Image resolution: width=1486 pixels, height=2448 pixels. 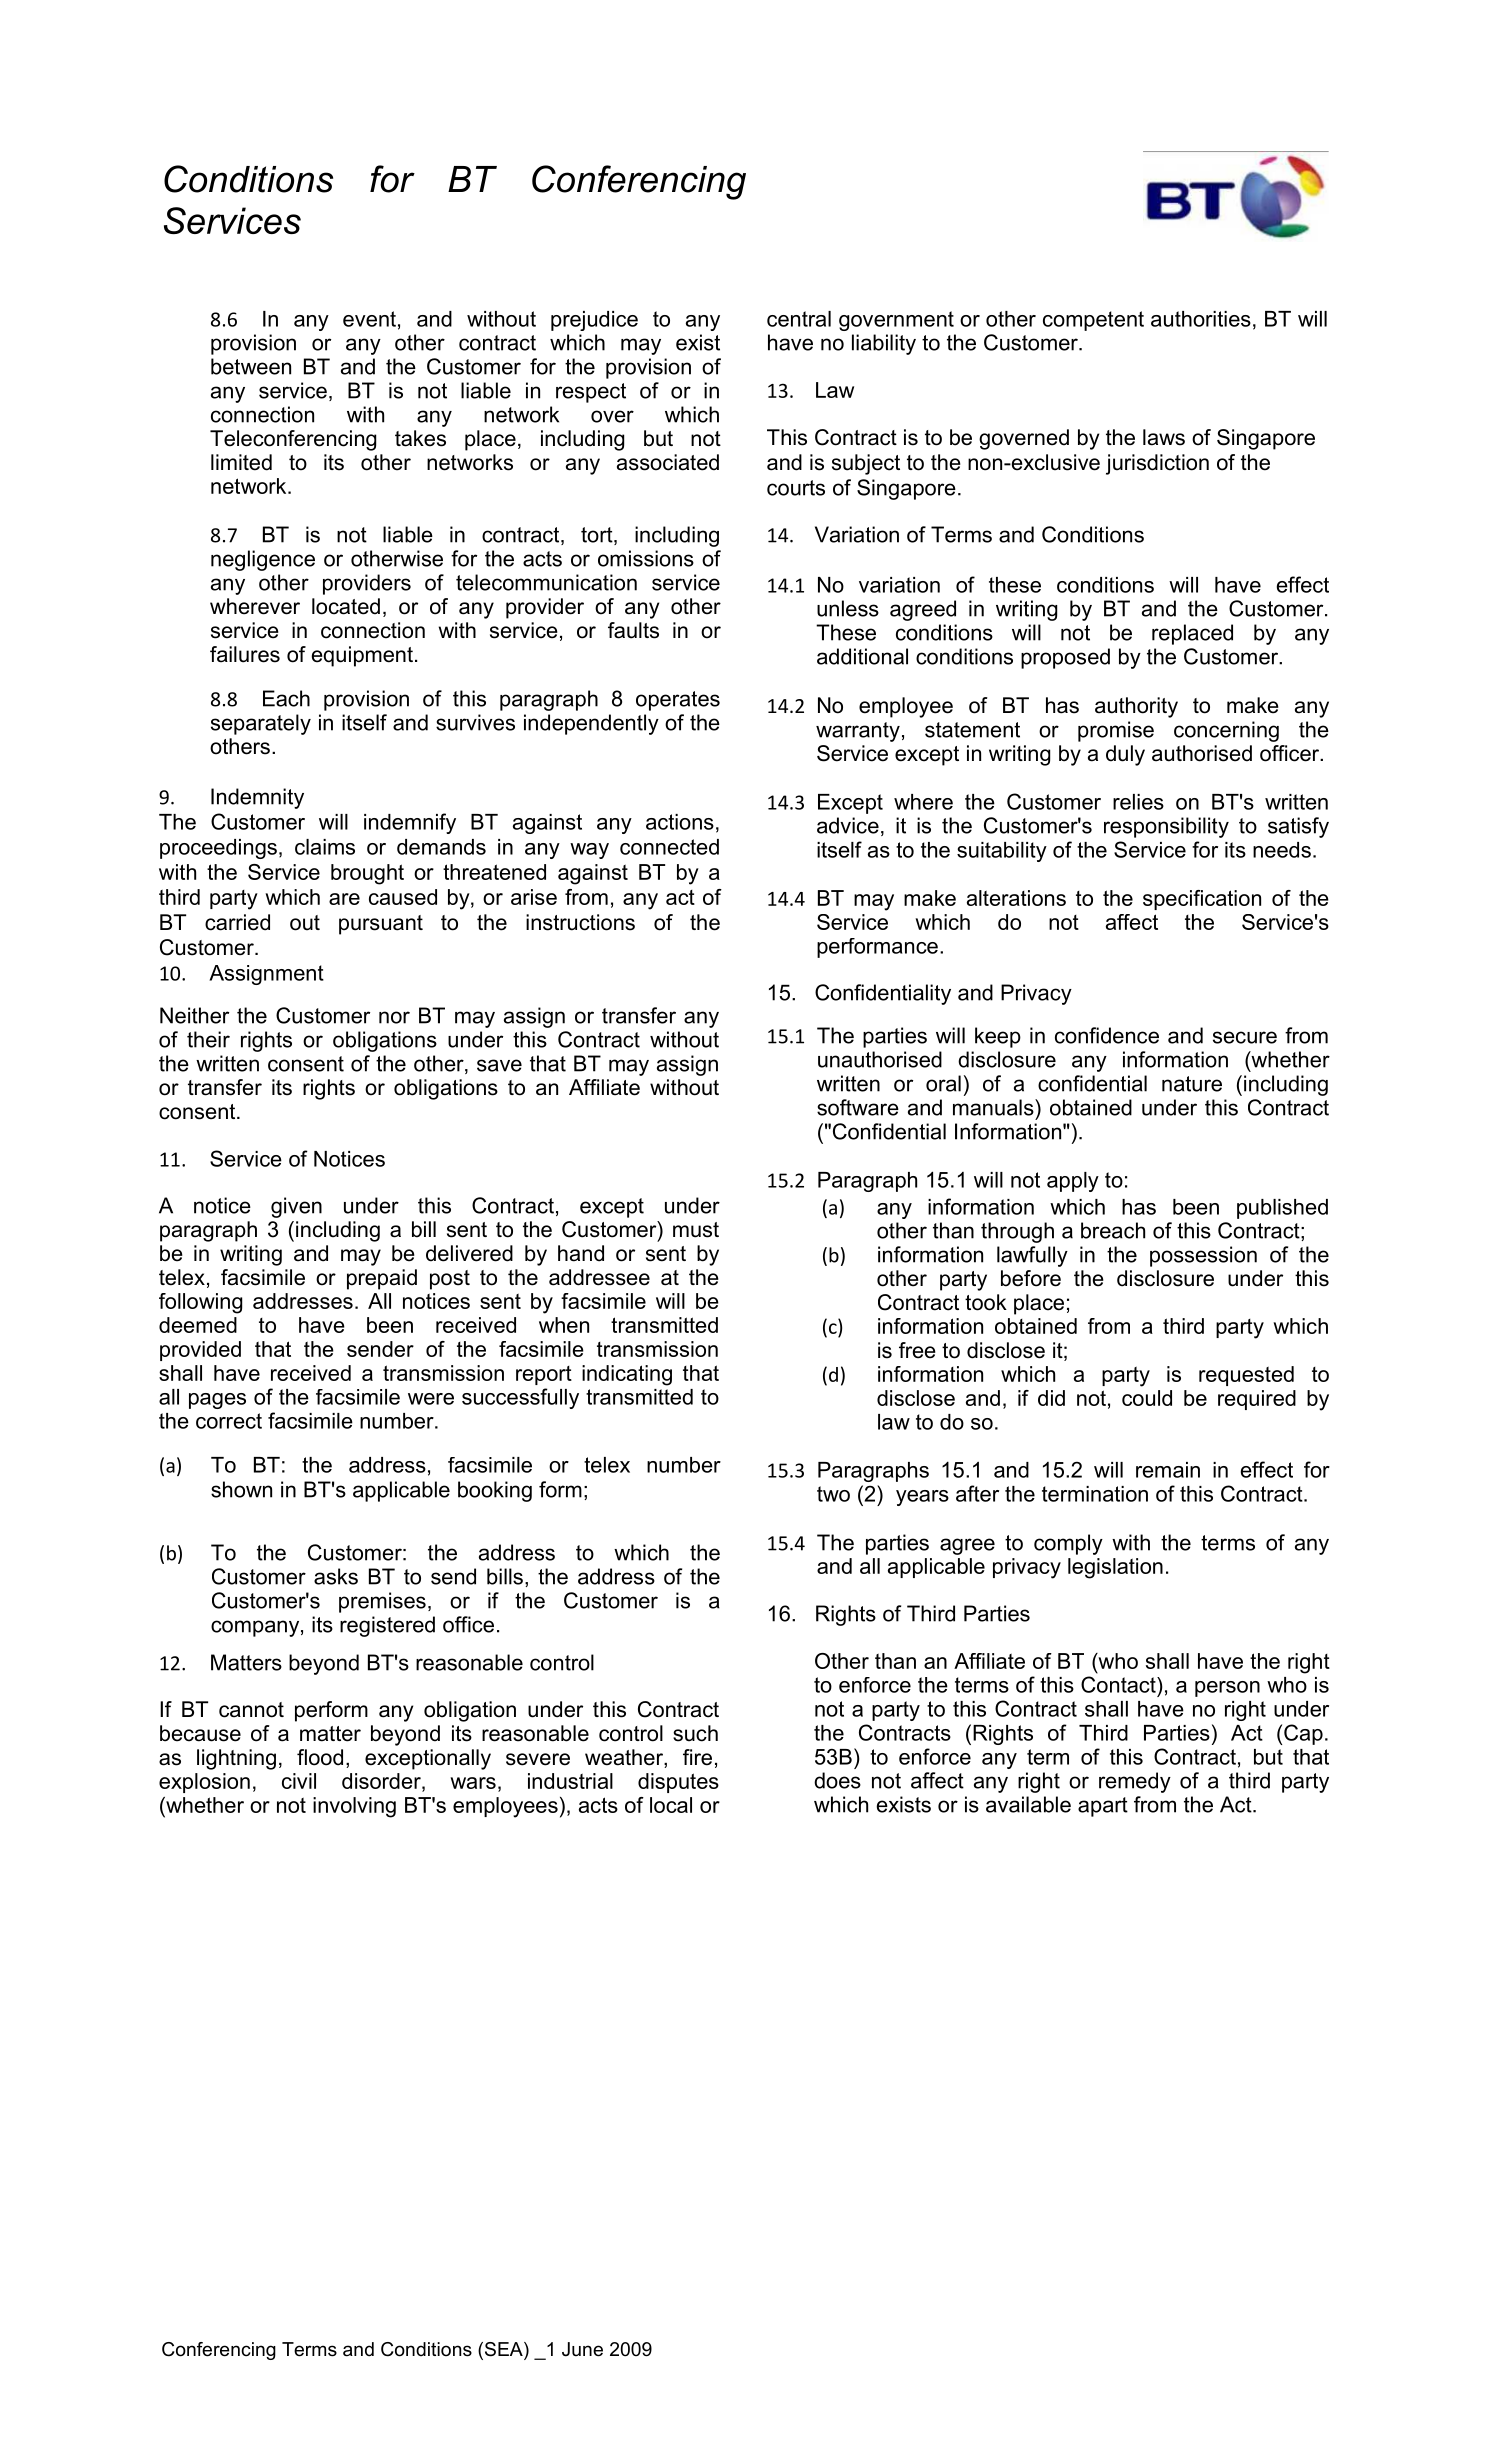 I want to click on remain, so click(x=1168, y=1470).
